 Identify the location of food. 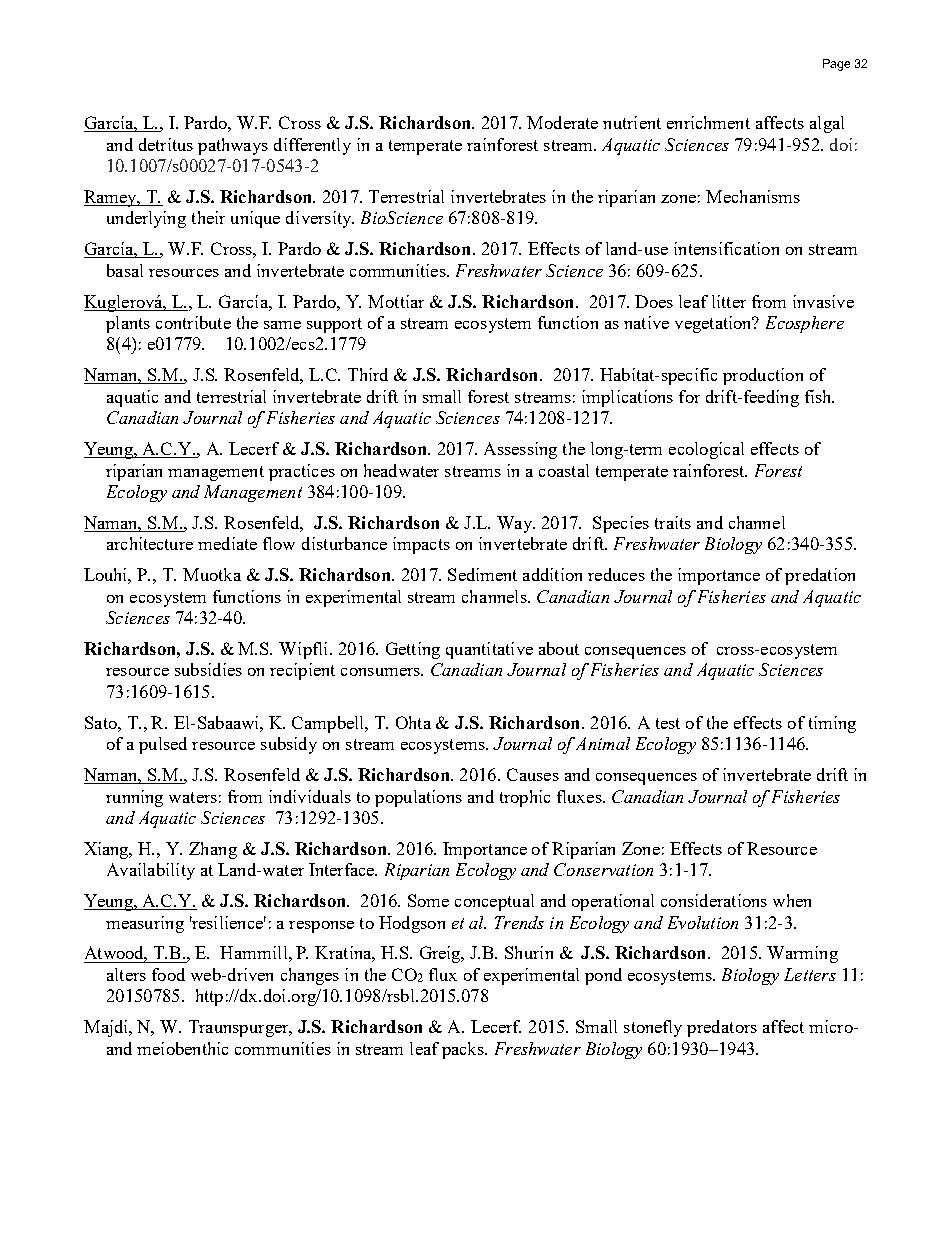
(168, 974).
